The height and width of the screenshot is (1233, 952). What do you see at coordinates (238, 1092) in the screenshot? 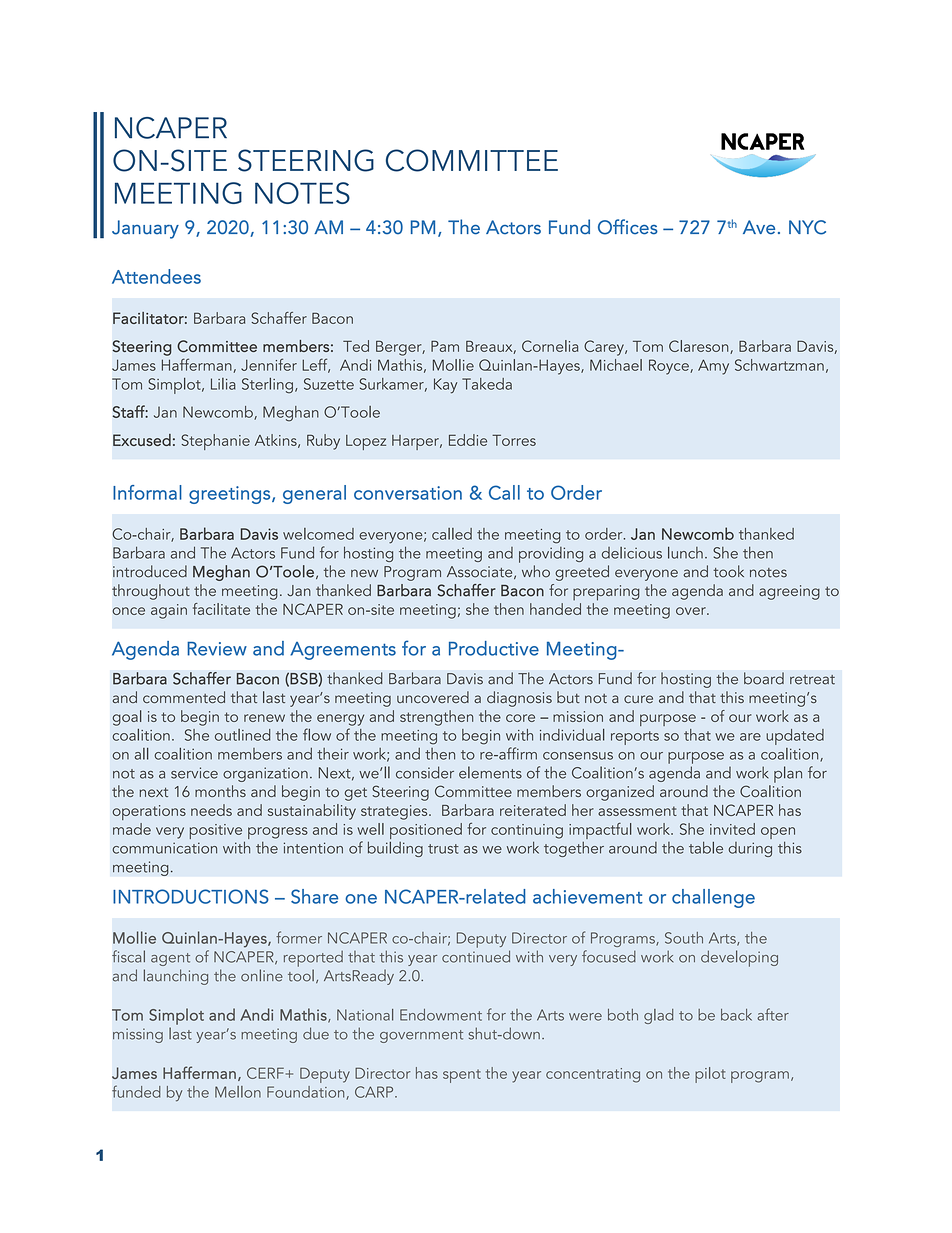
I see `Mellon` at bounding box center [238, 1092].
